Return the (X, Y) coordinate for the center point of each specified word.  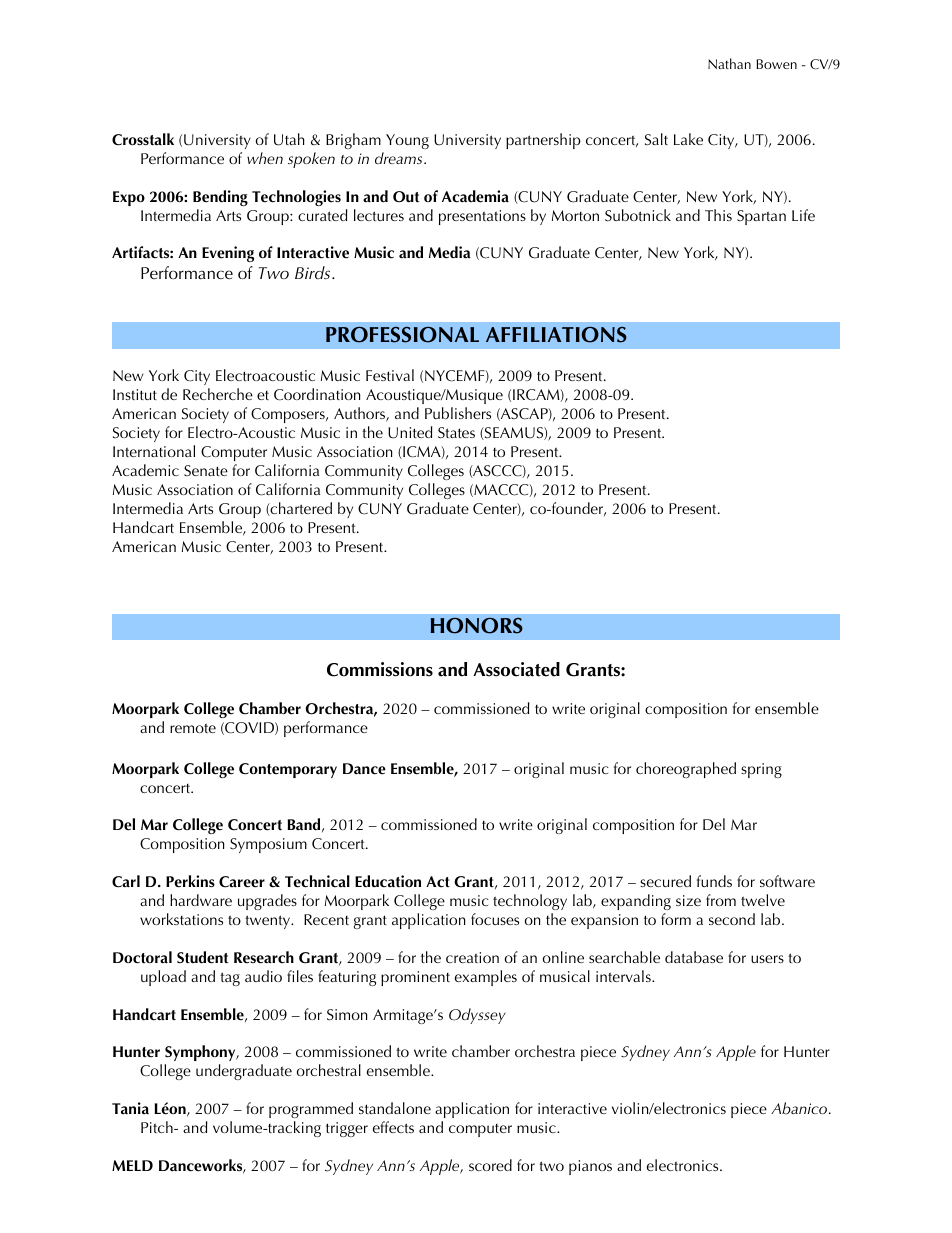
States (456, 433)
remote (193, 728)
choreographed (686, 770)
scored (490, 1165)
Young (407, 141)
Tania (130, 1108)
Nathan (729, 63)
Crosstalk (143, 139)
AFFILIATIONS (556, 335)
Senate (206, 471)
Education (388, 881)
